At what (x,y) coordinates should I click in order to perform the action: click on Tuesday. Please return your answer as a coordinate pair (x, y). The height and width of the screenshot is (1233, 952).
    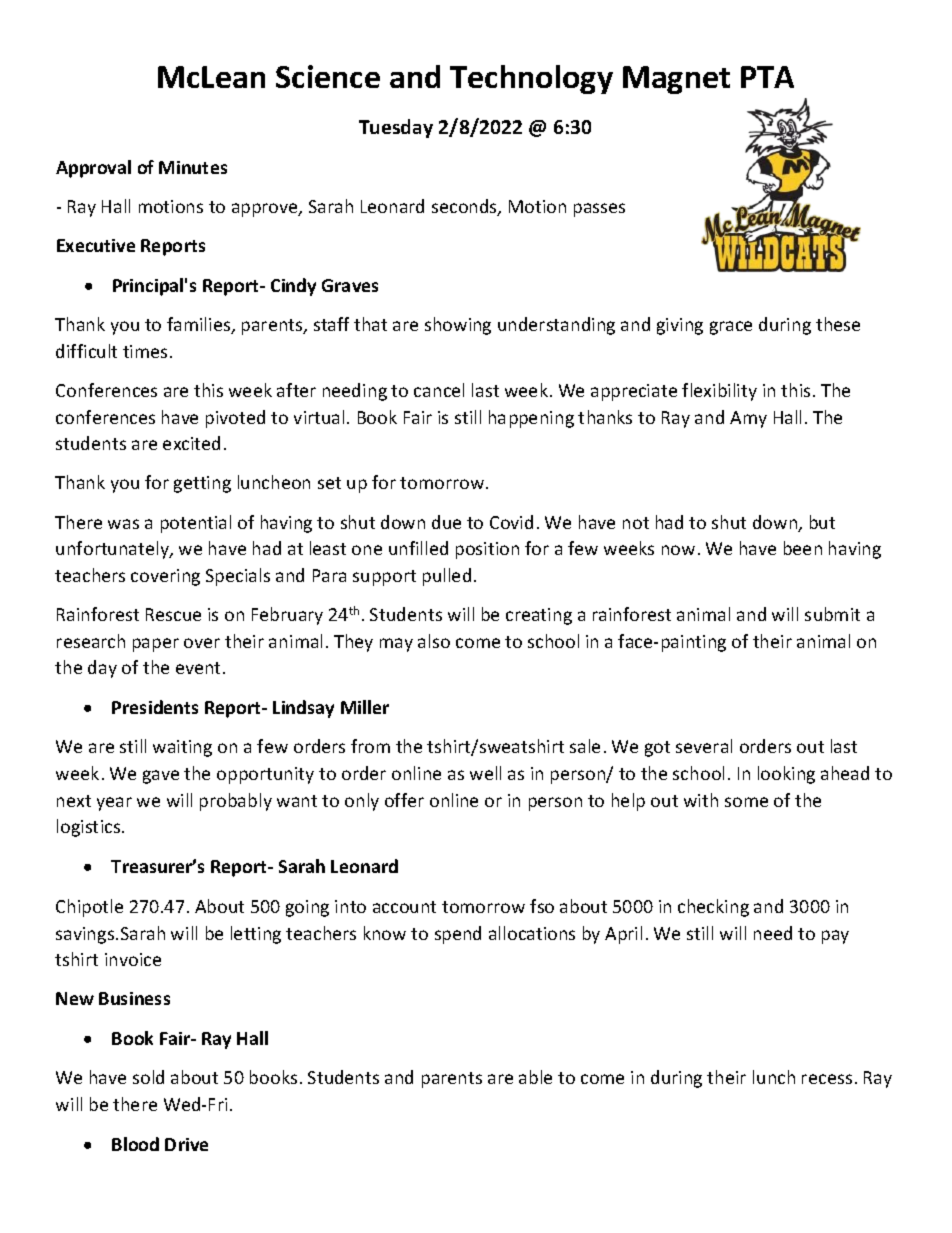
    Looking at the image, I should click on (396, 128).
